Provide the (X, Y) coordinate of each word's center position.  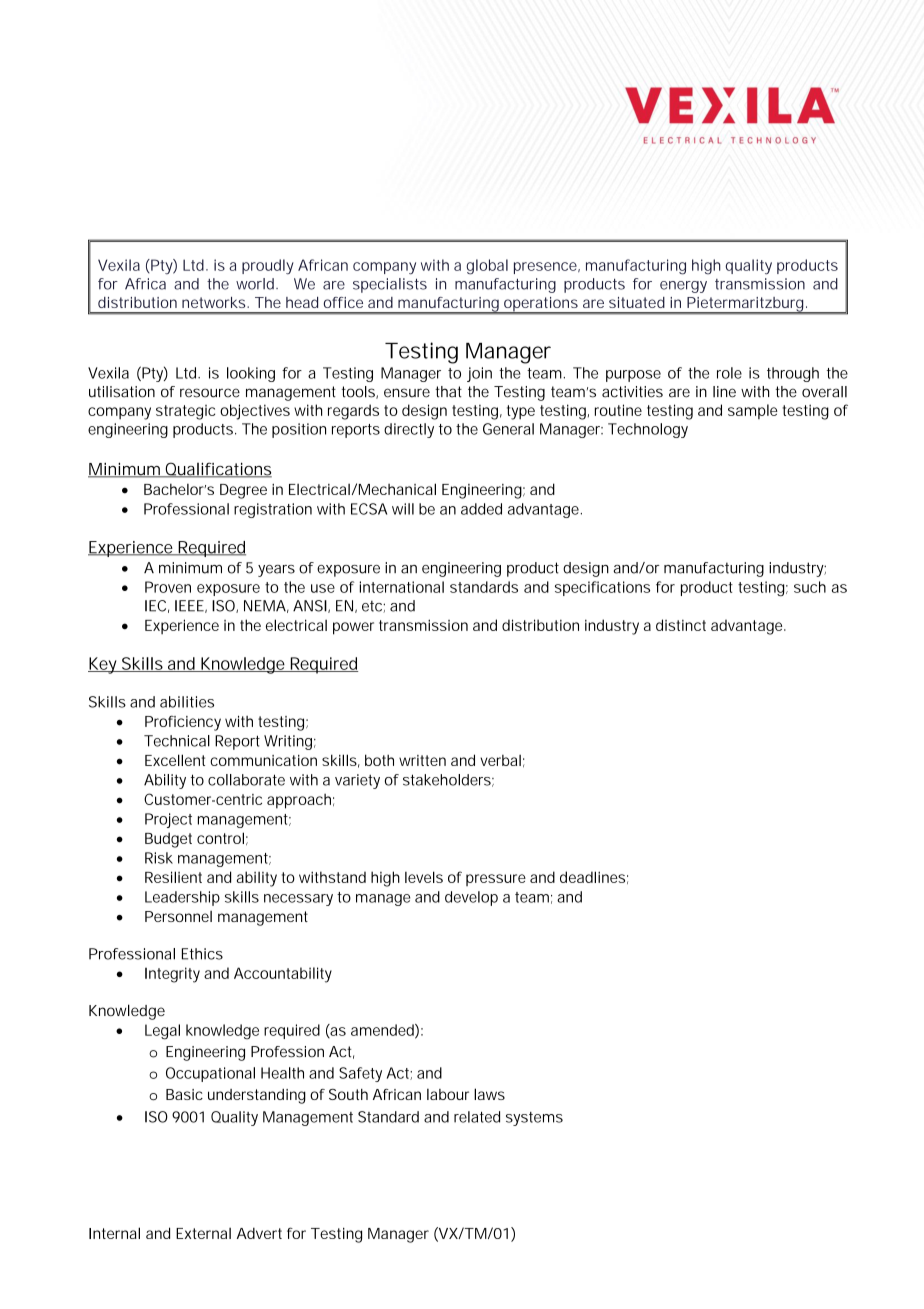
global (487, 267)
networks (215, 302)
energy (683, 287)
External (203, 1233)
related (477, 1117)
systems (534, 1119)
